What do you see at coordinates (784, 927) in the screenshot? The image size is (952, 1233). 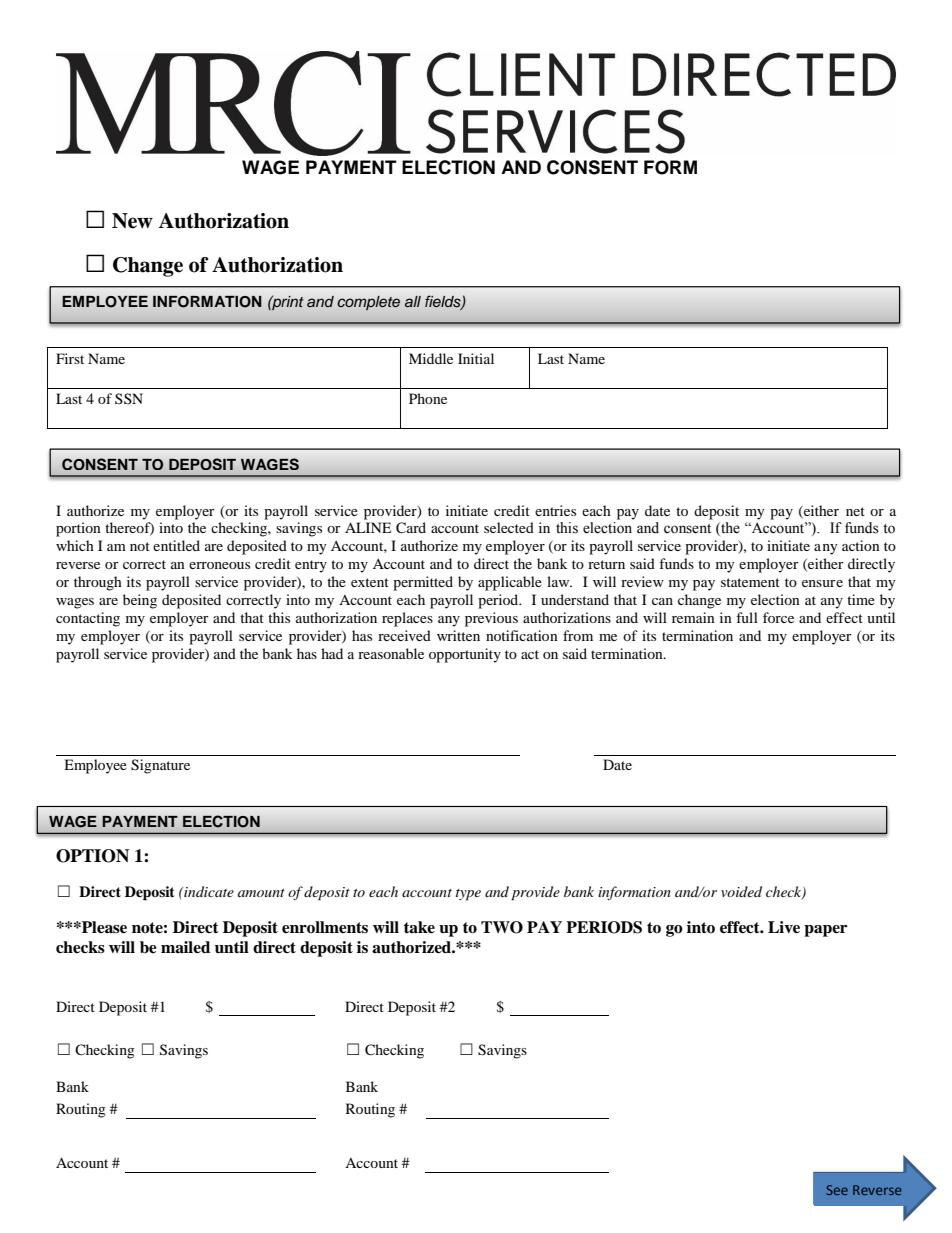 I see `Live` at bounding box center [784, 927].
